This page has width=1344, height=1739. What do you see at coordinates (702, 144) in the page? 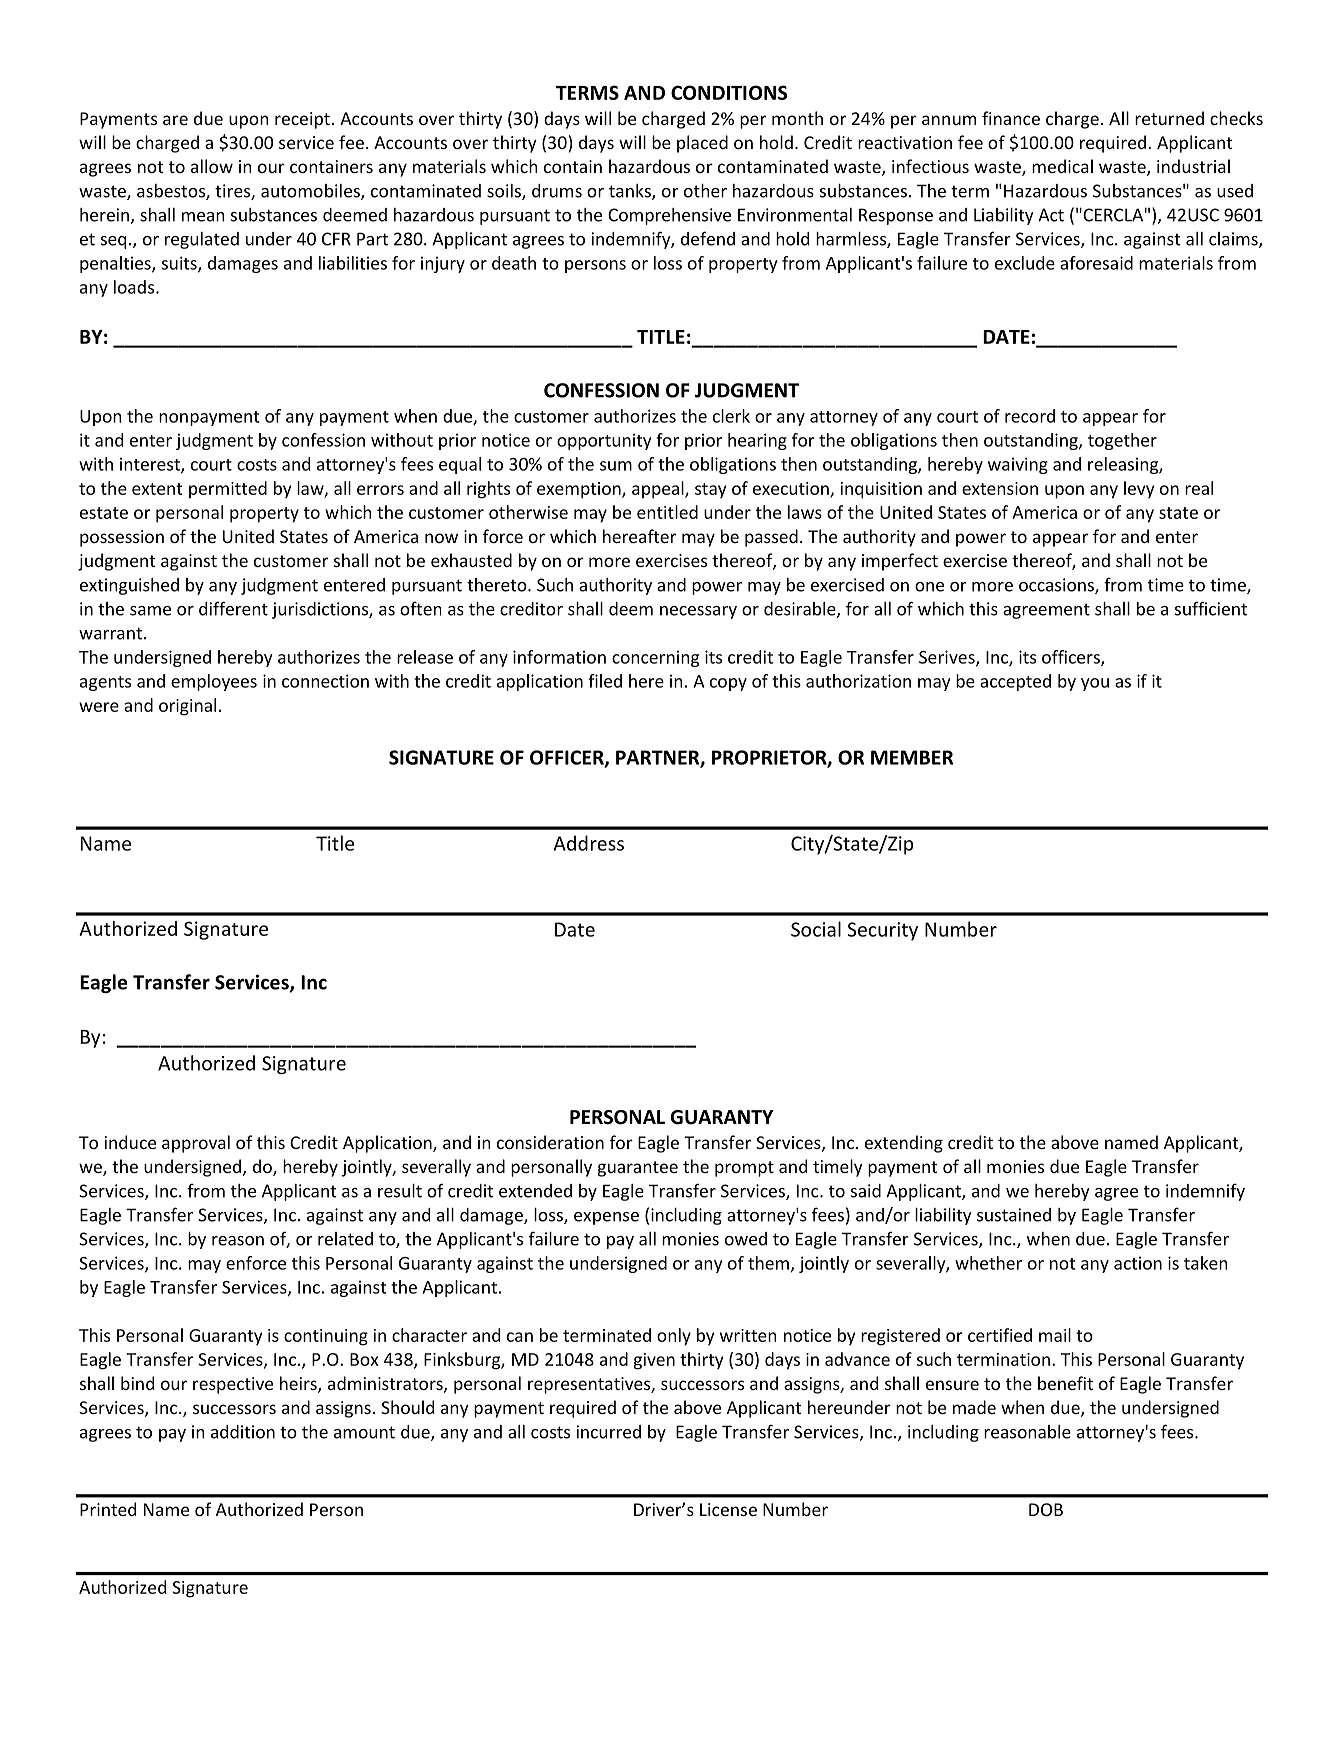
I see `placed` at bounding box center [702, 144].
